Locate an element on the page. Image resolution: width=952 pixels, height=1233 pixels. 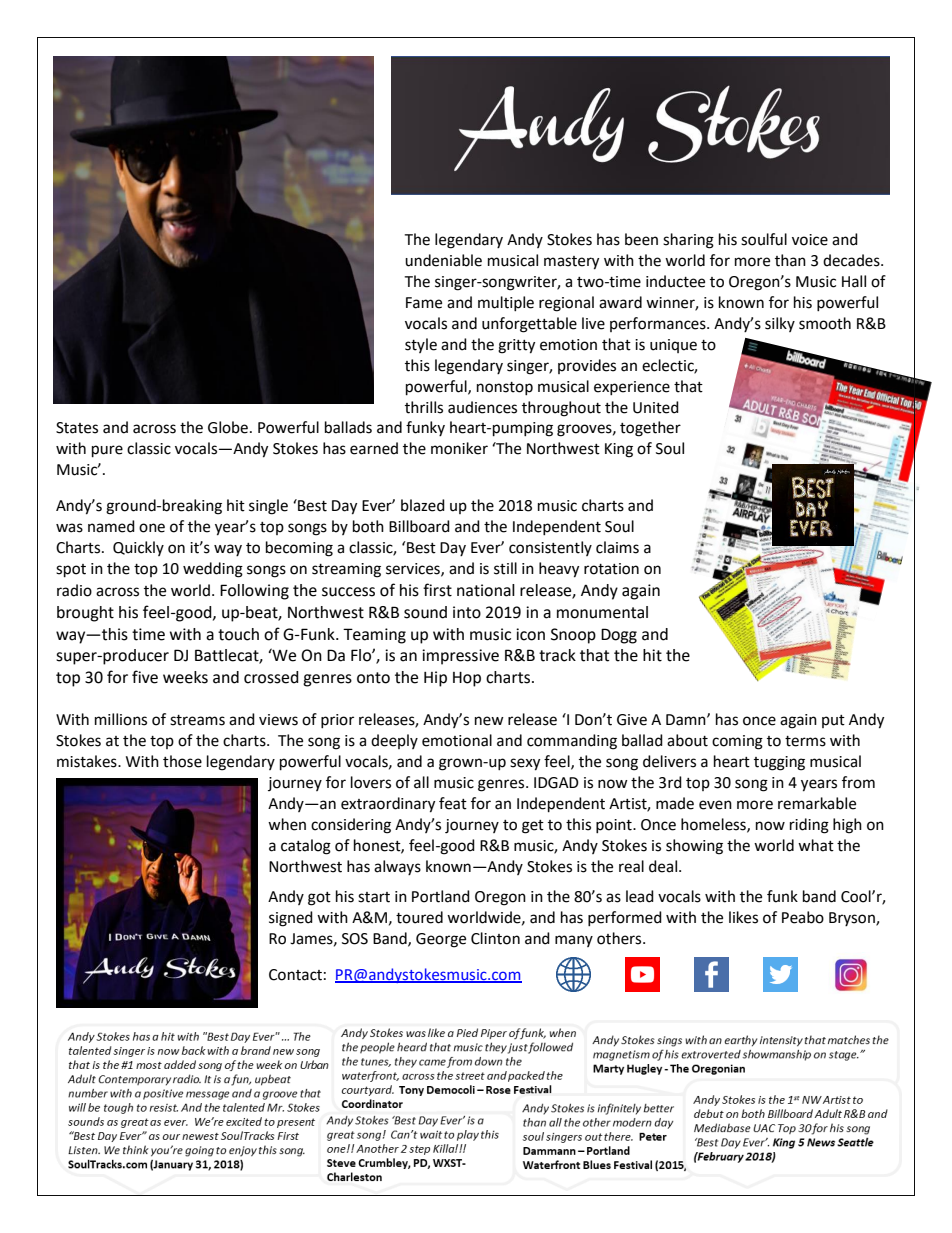
brought is located at coordinates (85, 614).
